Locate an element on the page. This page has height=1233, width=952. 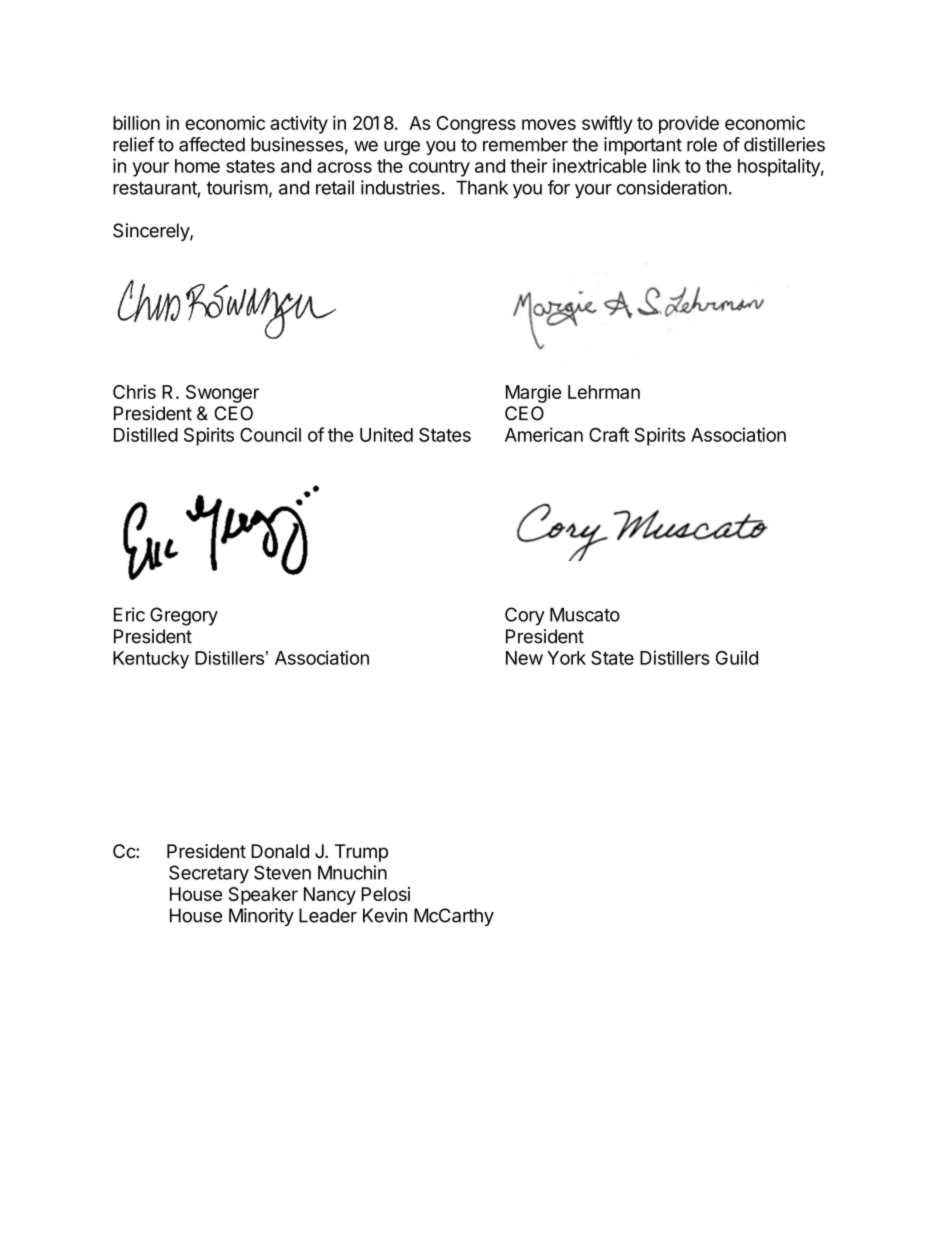
Secretary is located at coordinates (209, 874).
